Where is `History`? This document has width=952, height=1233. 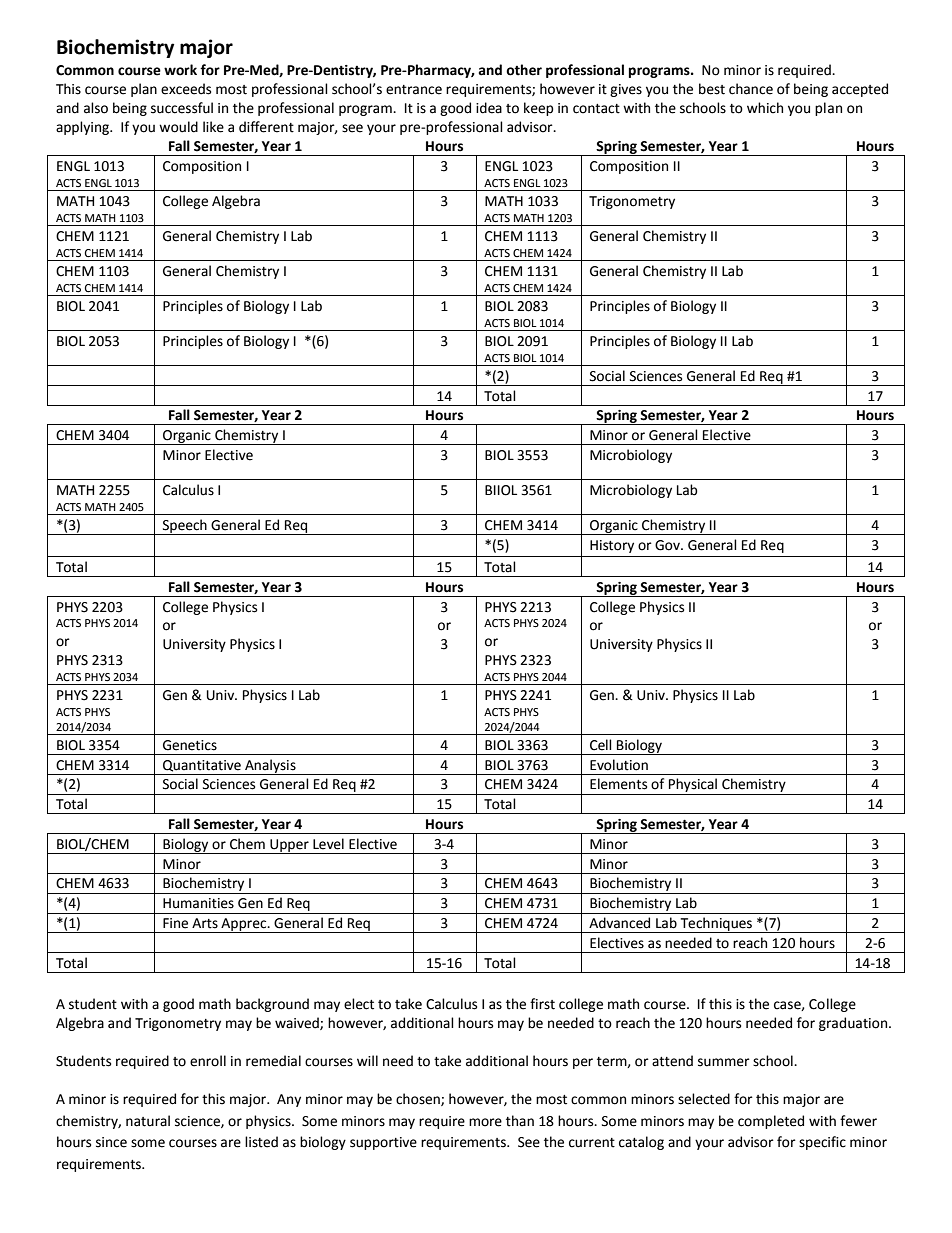
History is located at coordinates (612, 546).
